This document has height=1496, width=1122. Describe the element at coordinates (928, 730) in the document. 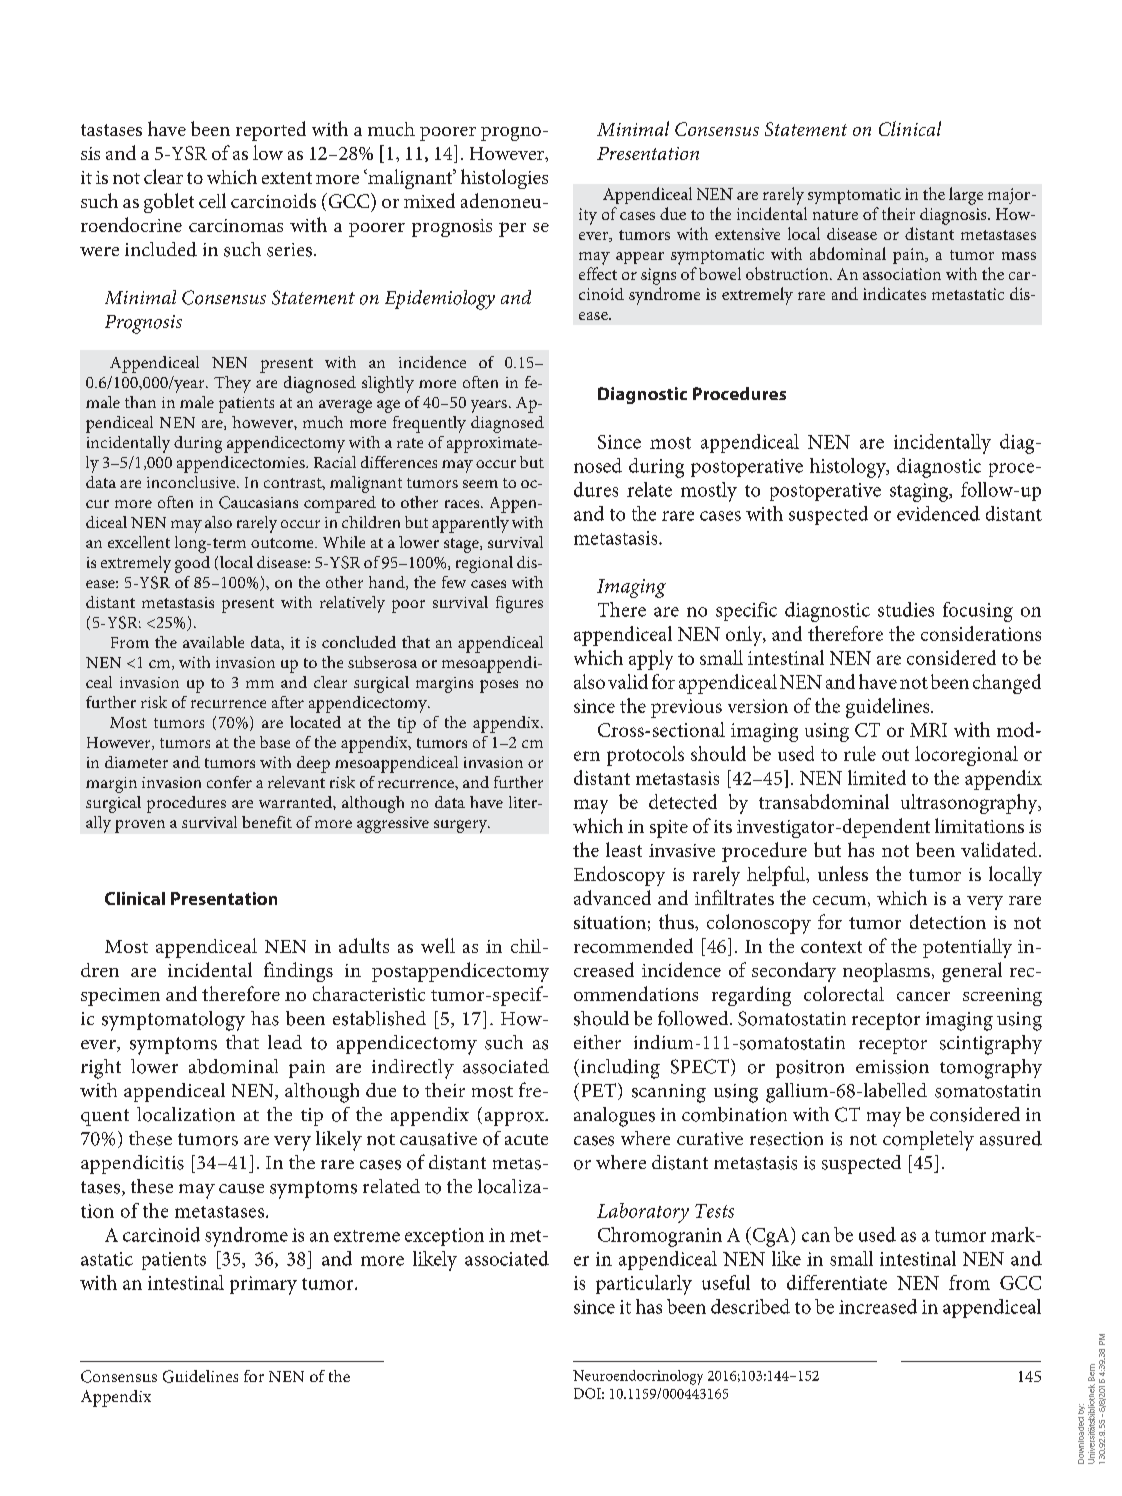

I see `MRI` at that location.
